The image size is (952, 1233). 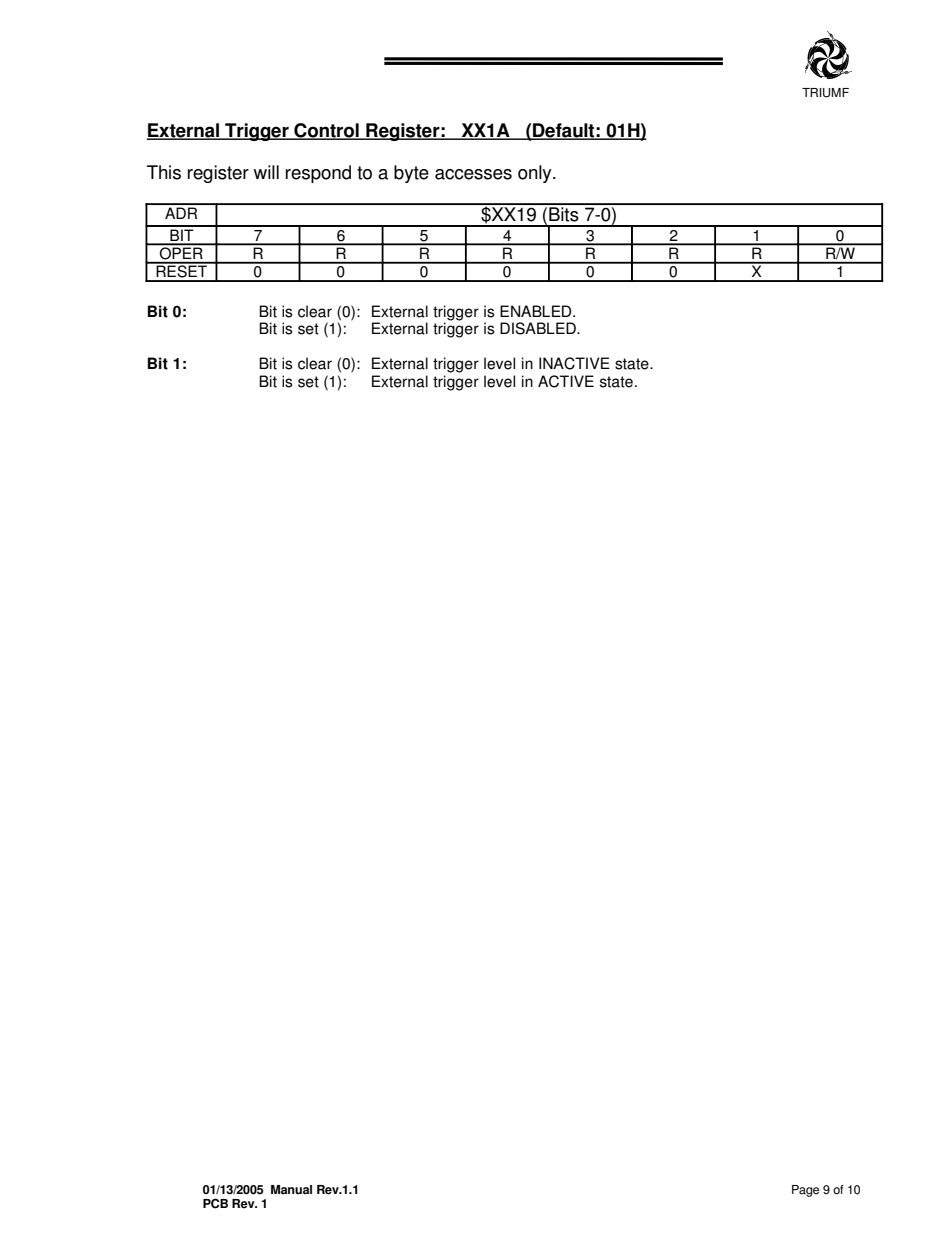 I want to click on accesses, so click(x=473, y=174).
